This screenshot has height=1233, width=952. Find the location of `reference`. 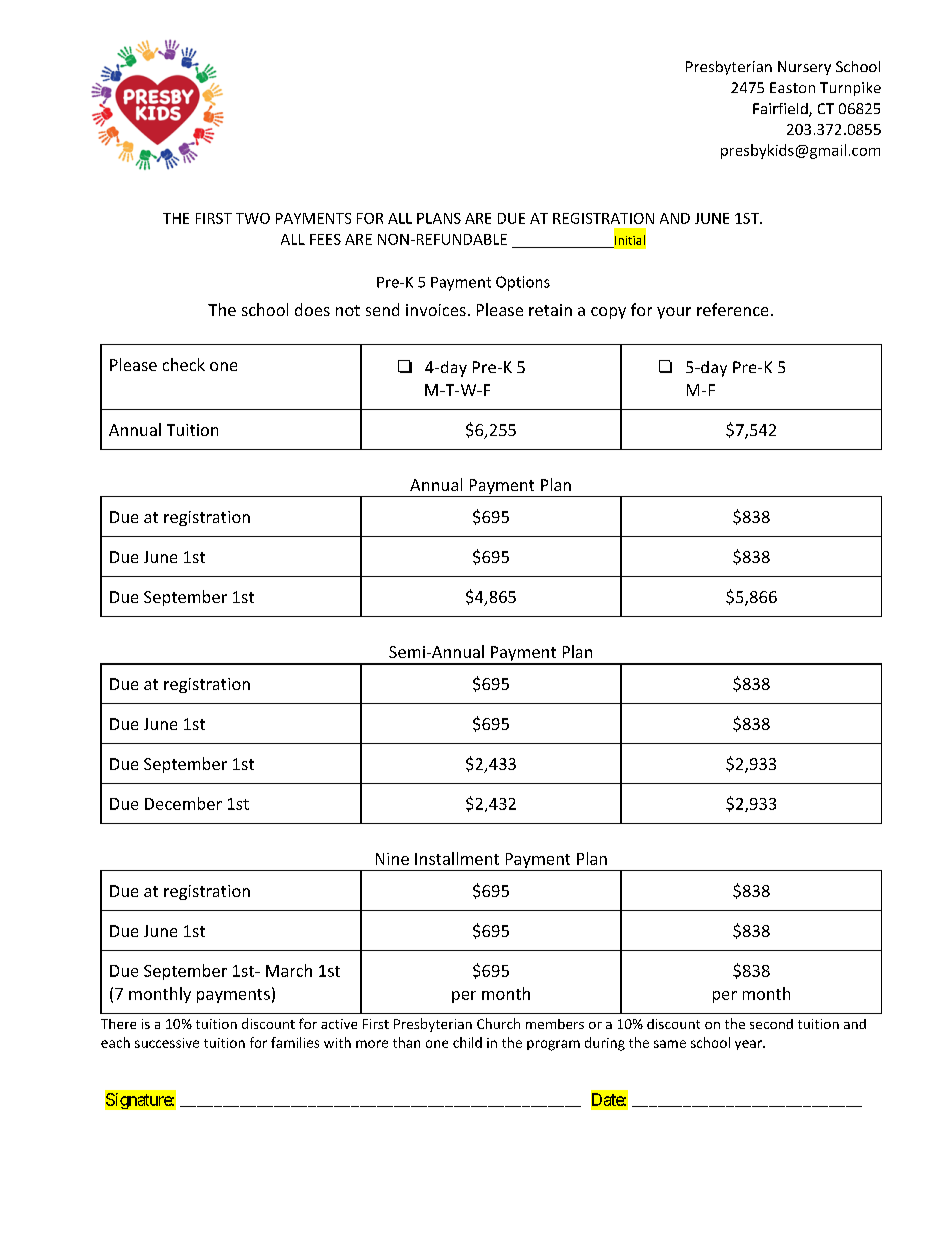

reference is located at coordinates (732, 309).
